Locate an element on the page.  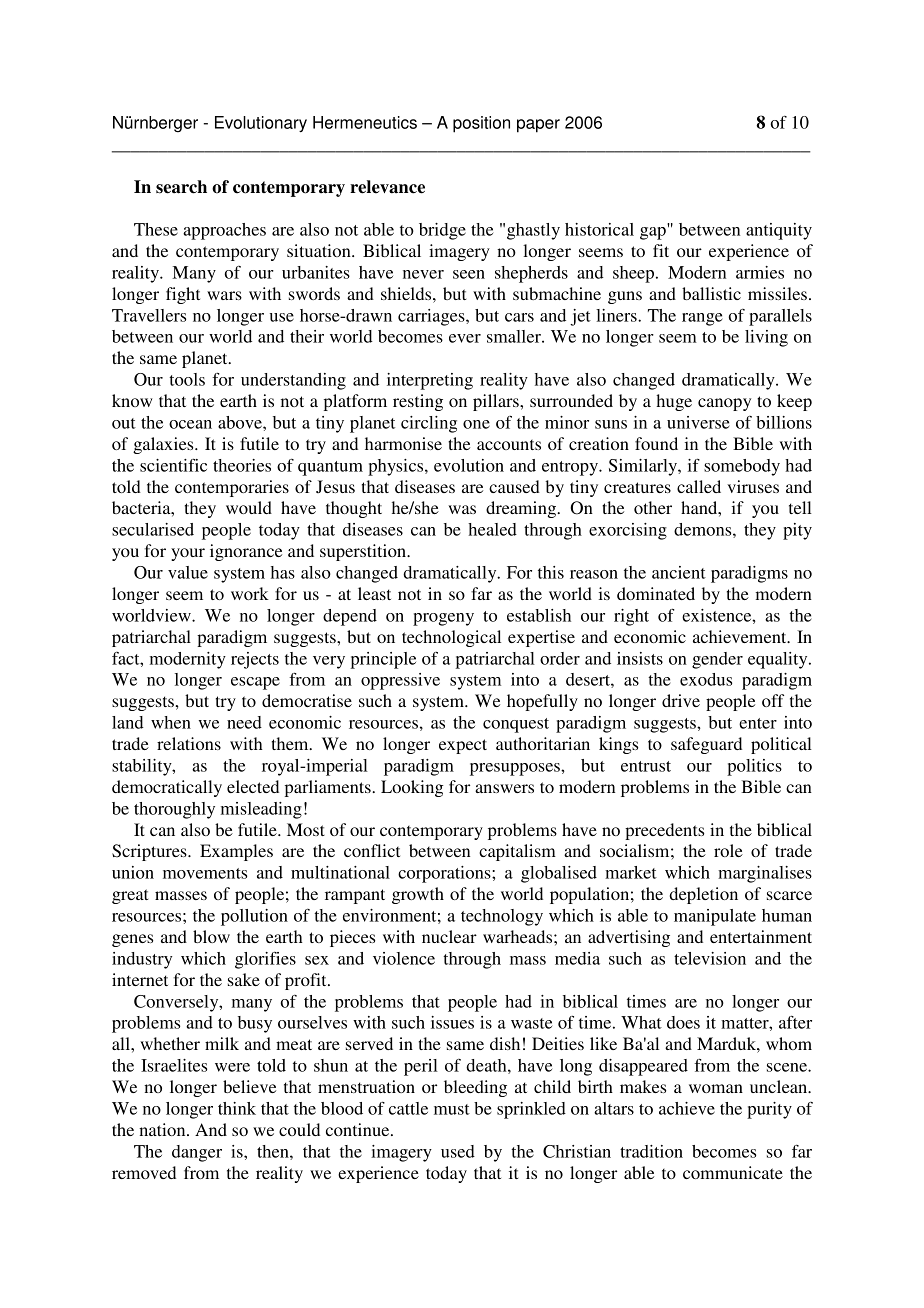
position is located at coordinates (481, 124).
